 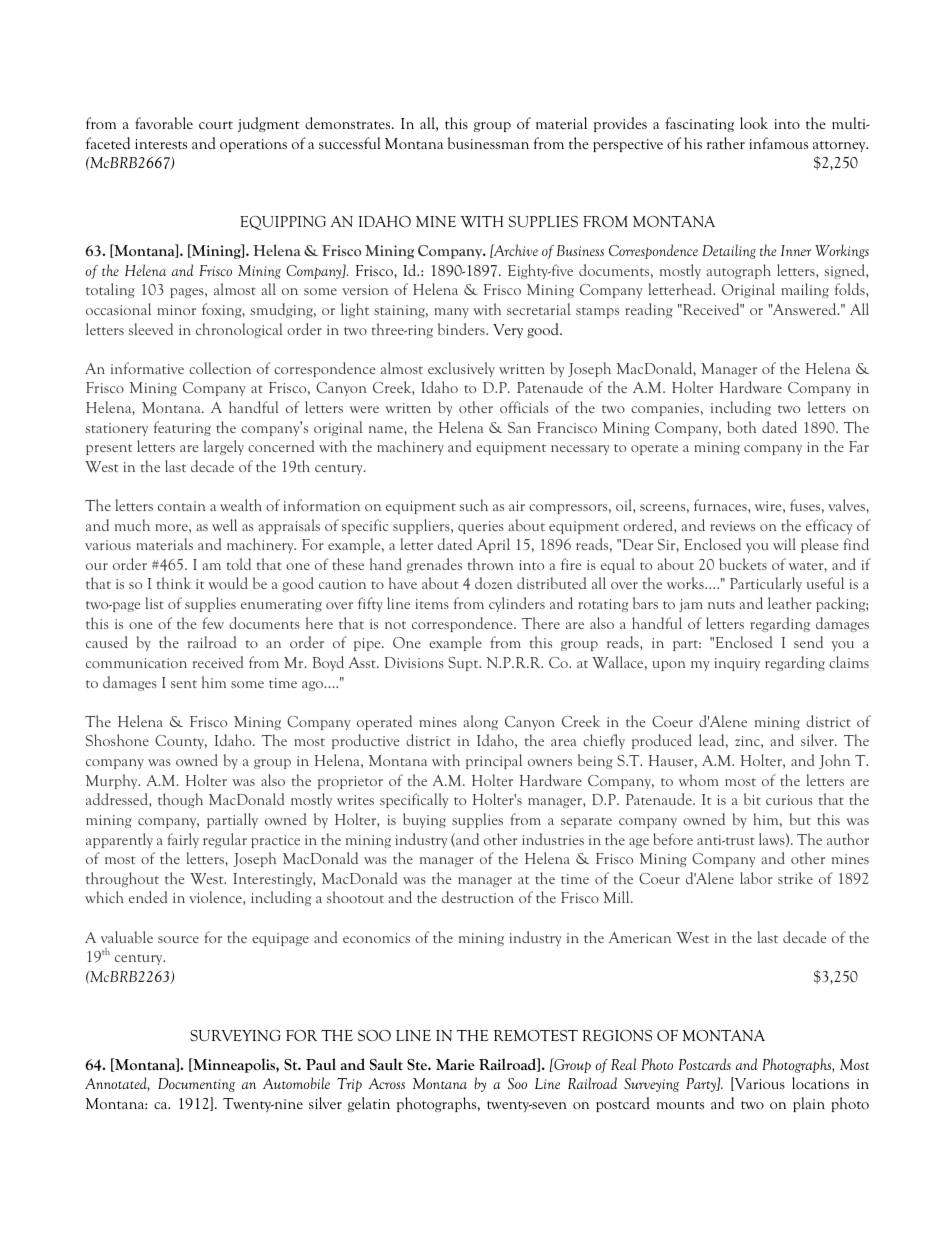 I want to click on principal, so click(x=494, y=761).
